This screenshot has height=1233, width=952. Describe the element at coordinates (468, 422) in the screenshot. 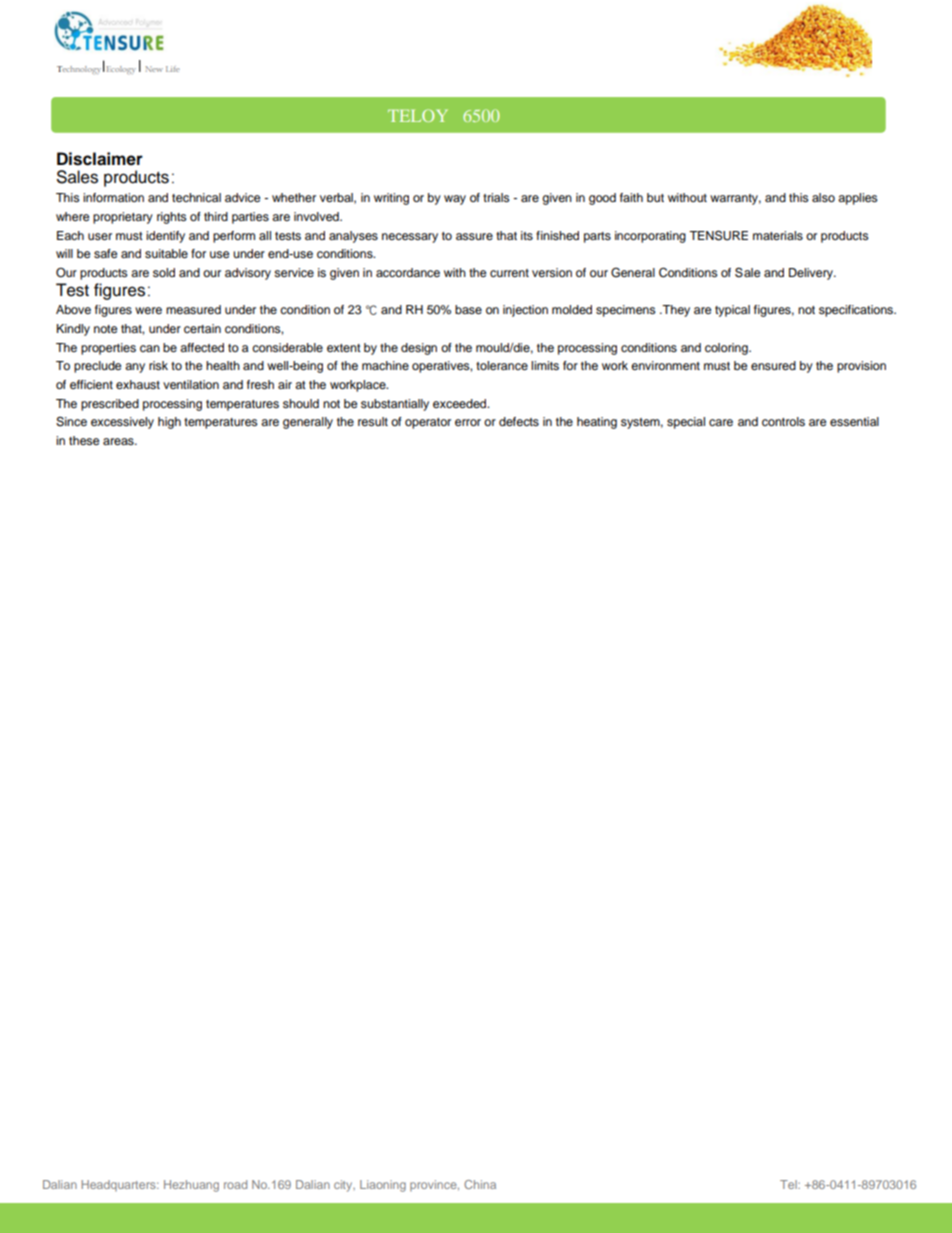

I see `error` at that location.
